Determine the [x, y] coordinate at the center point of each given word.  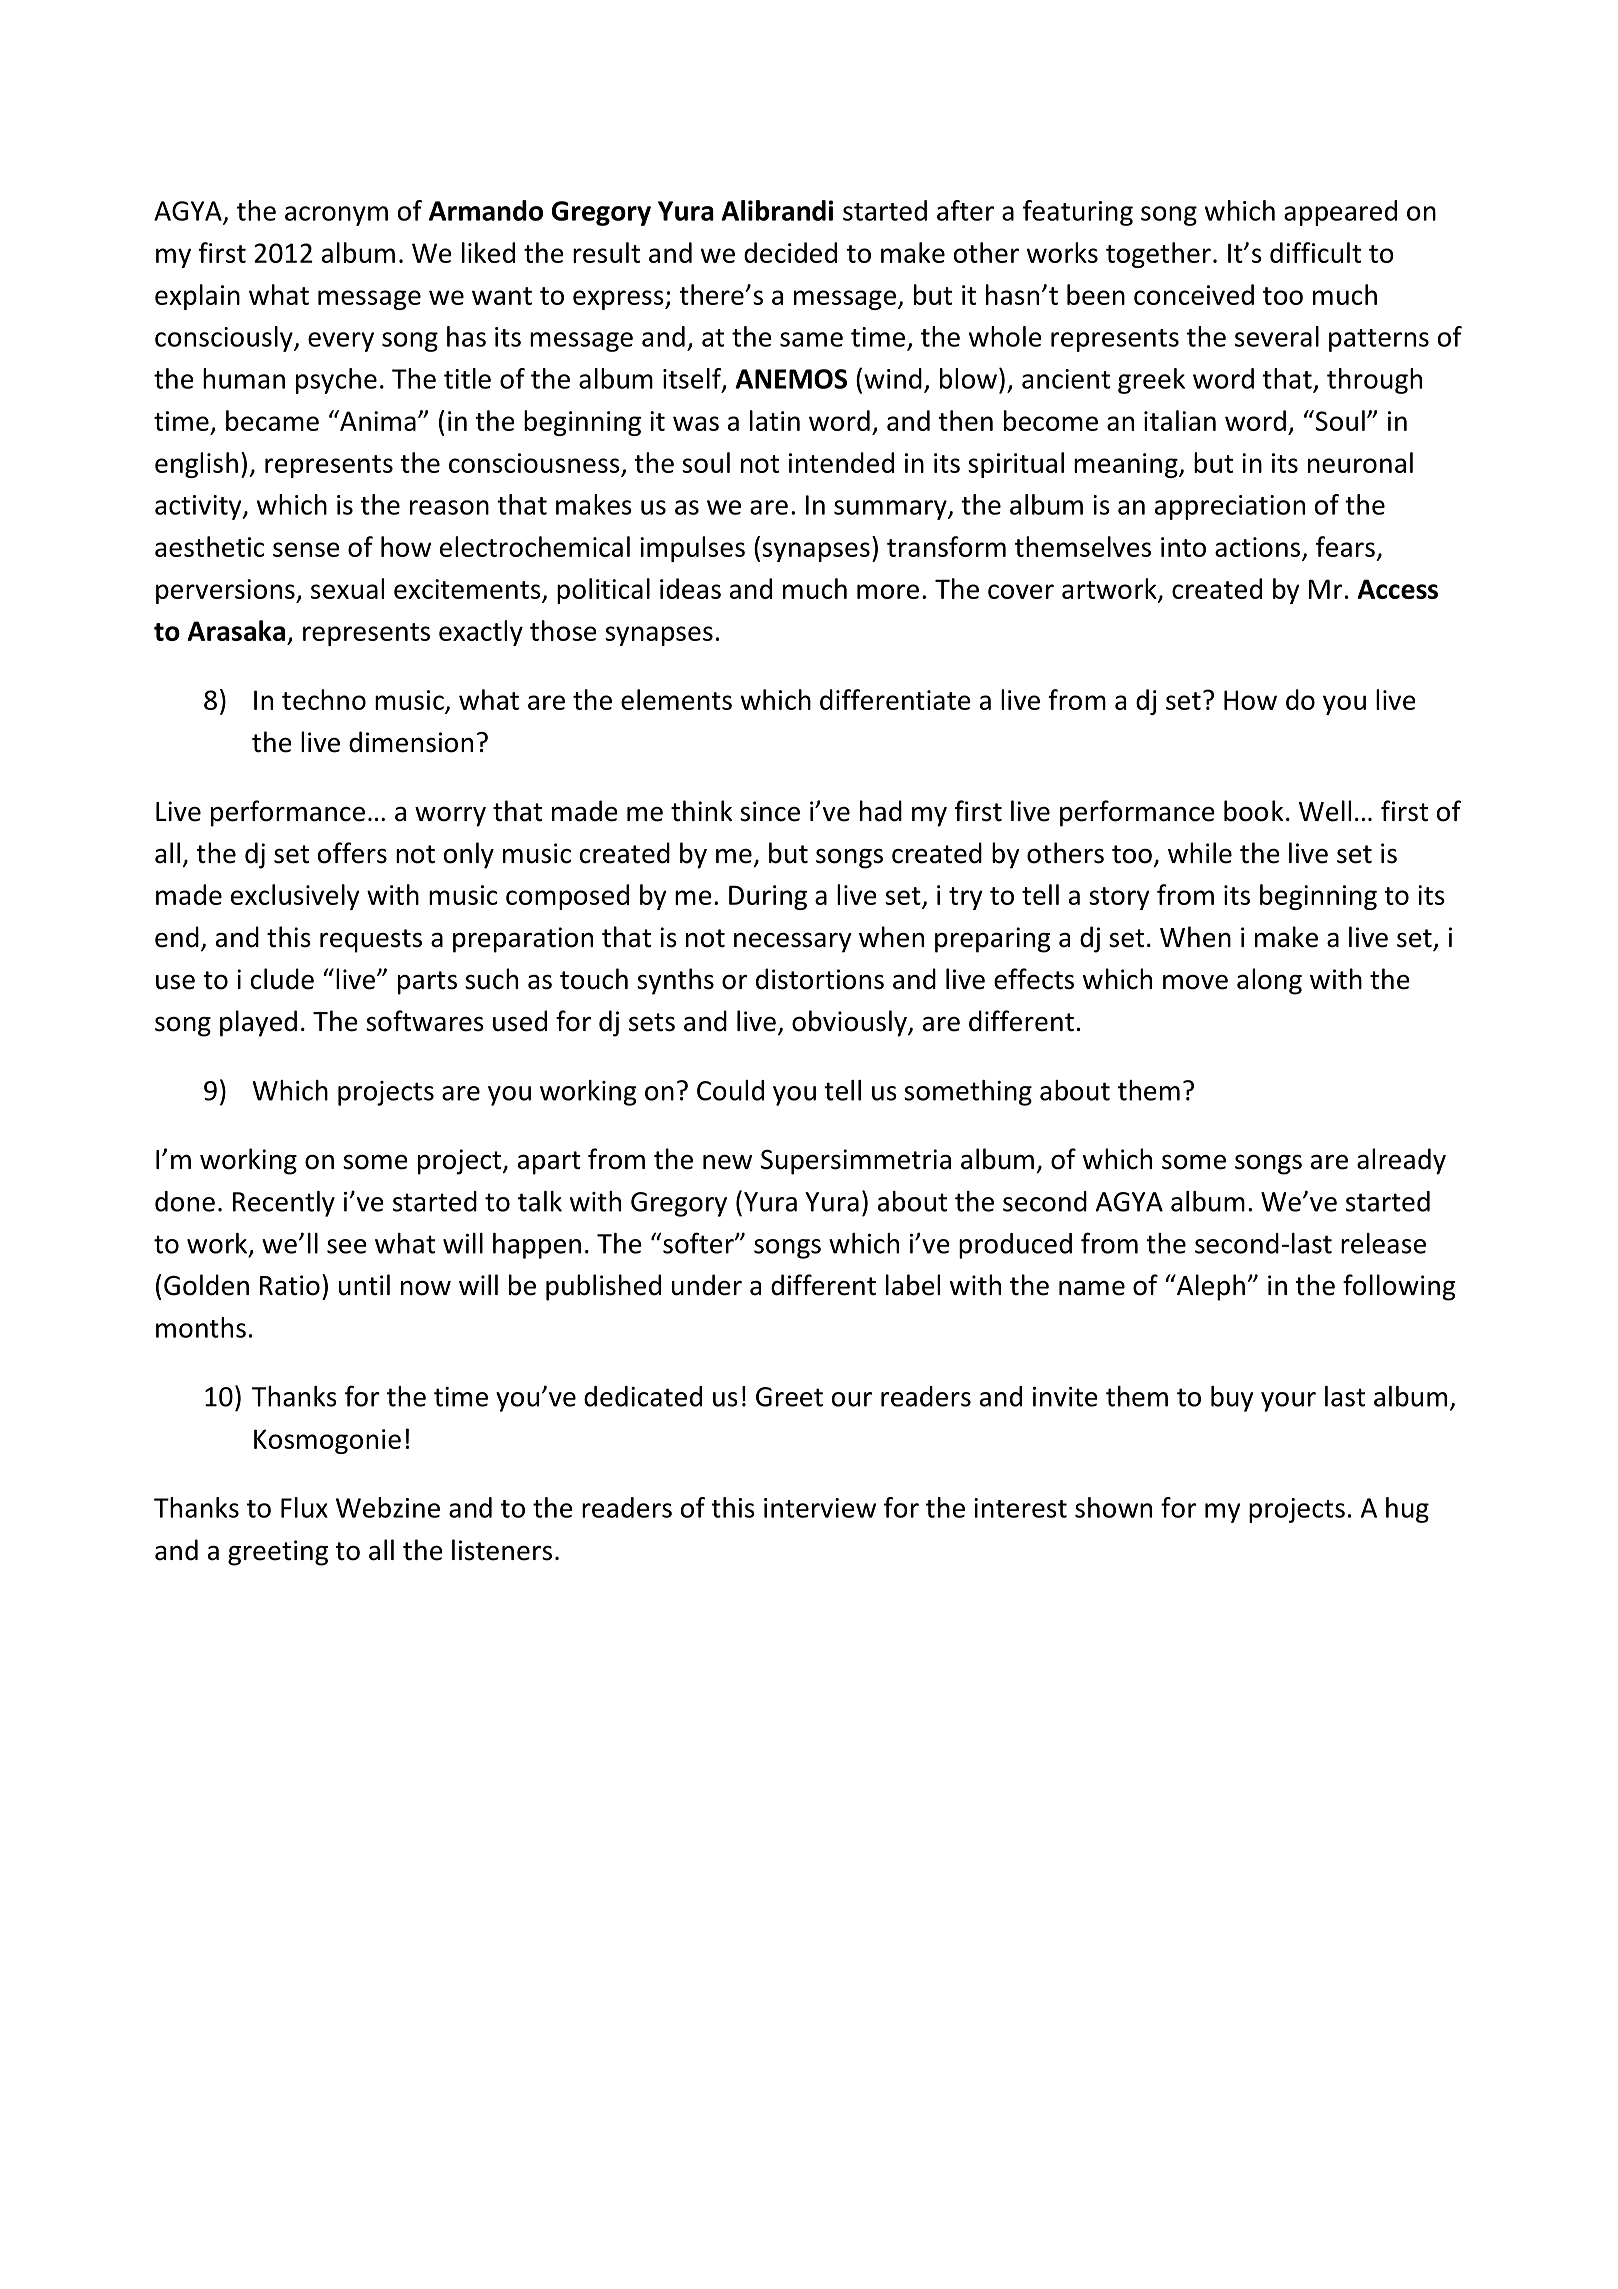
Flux [304, 1507]
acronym [336, 216]
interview [820, 1508]
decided [790, 252]
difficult [1315, 252]
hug [1407, 1510]
